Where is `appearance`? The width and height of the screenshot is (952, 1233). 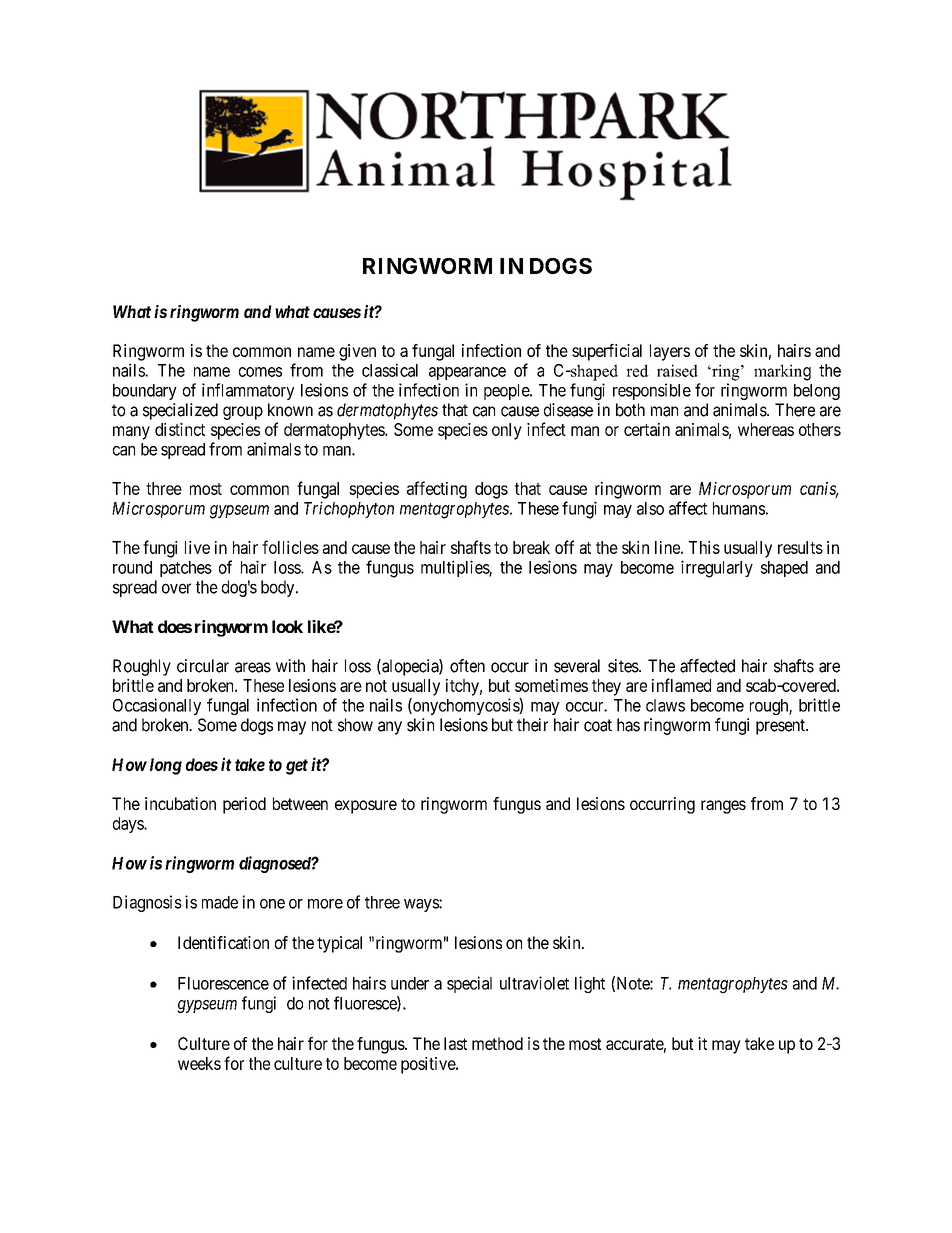 appearance is located at coordinates (467, 373).
